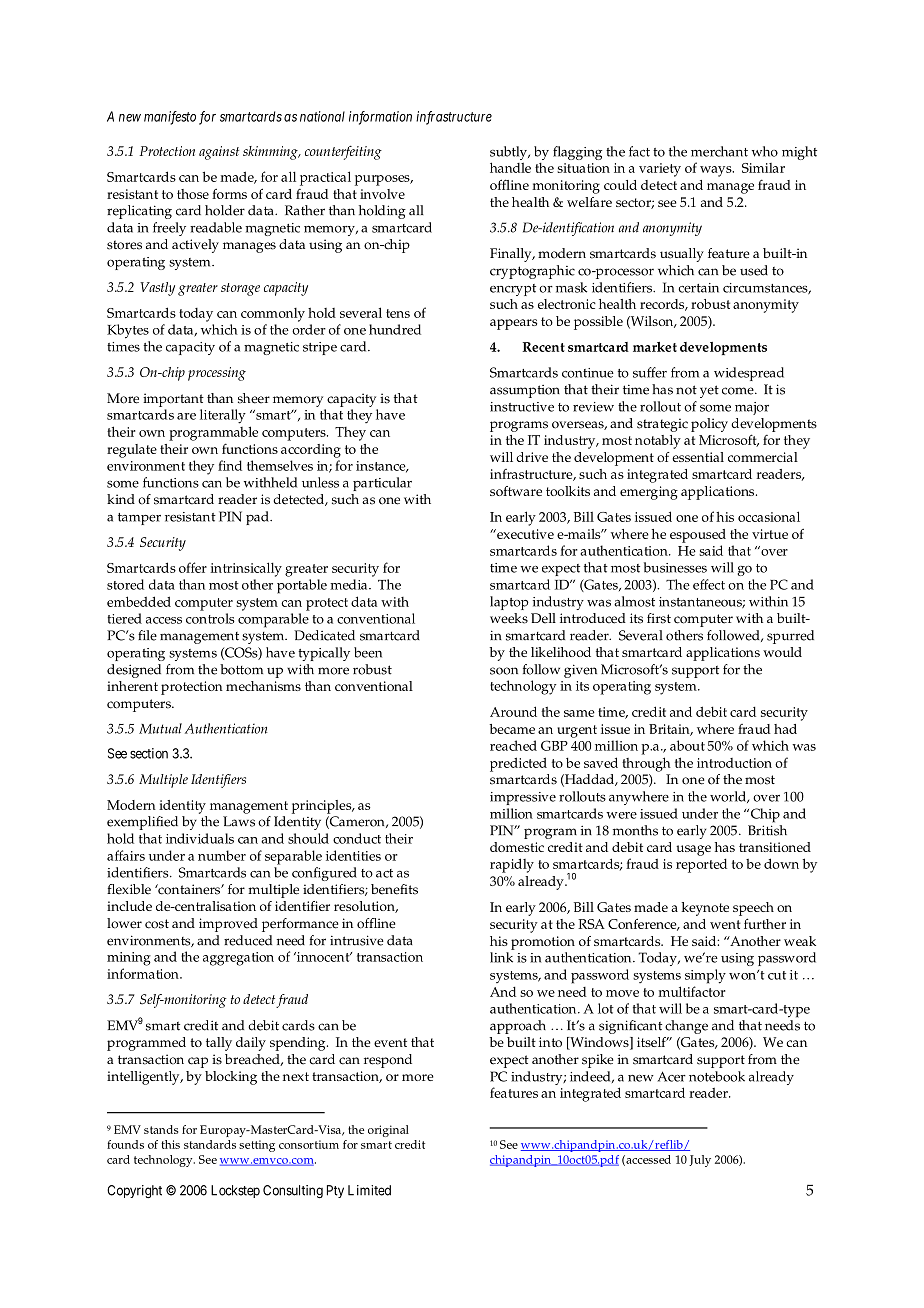  What do you see at coordinates (210, 1144) in the screenshot?
I see `standards` at bounding box center [210, 1144].
